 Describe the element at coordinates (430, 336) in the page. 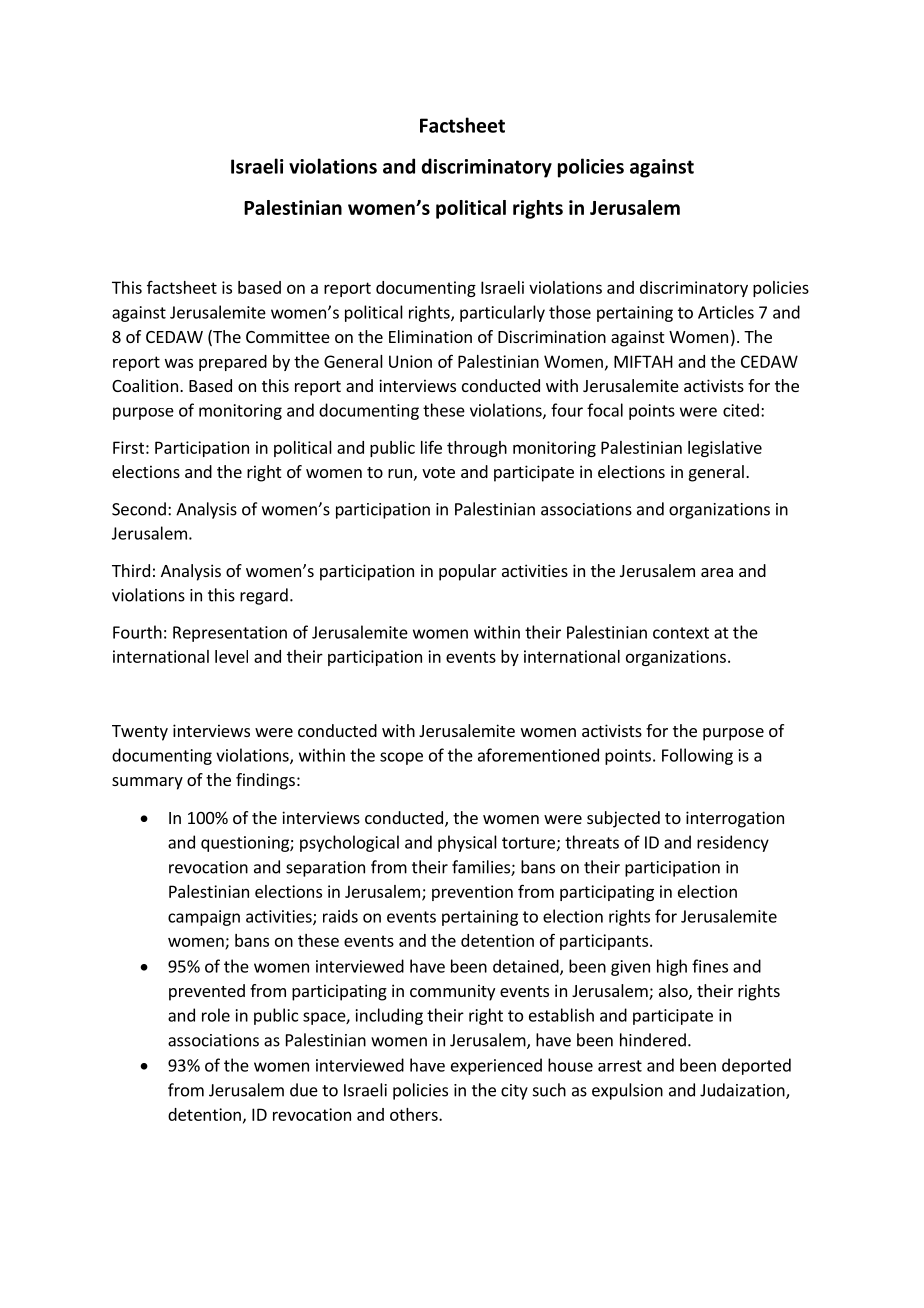

I see `Elimination` at that location.
